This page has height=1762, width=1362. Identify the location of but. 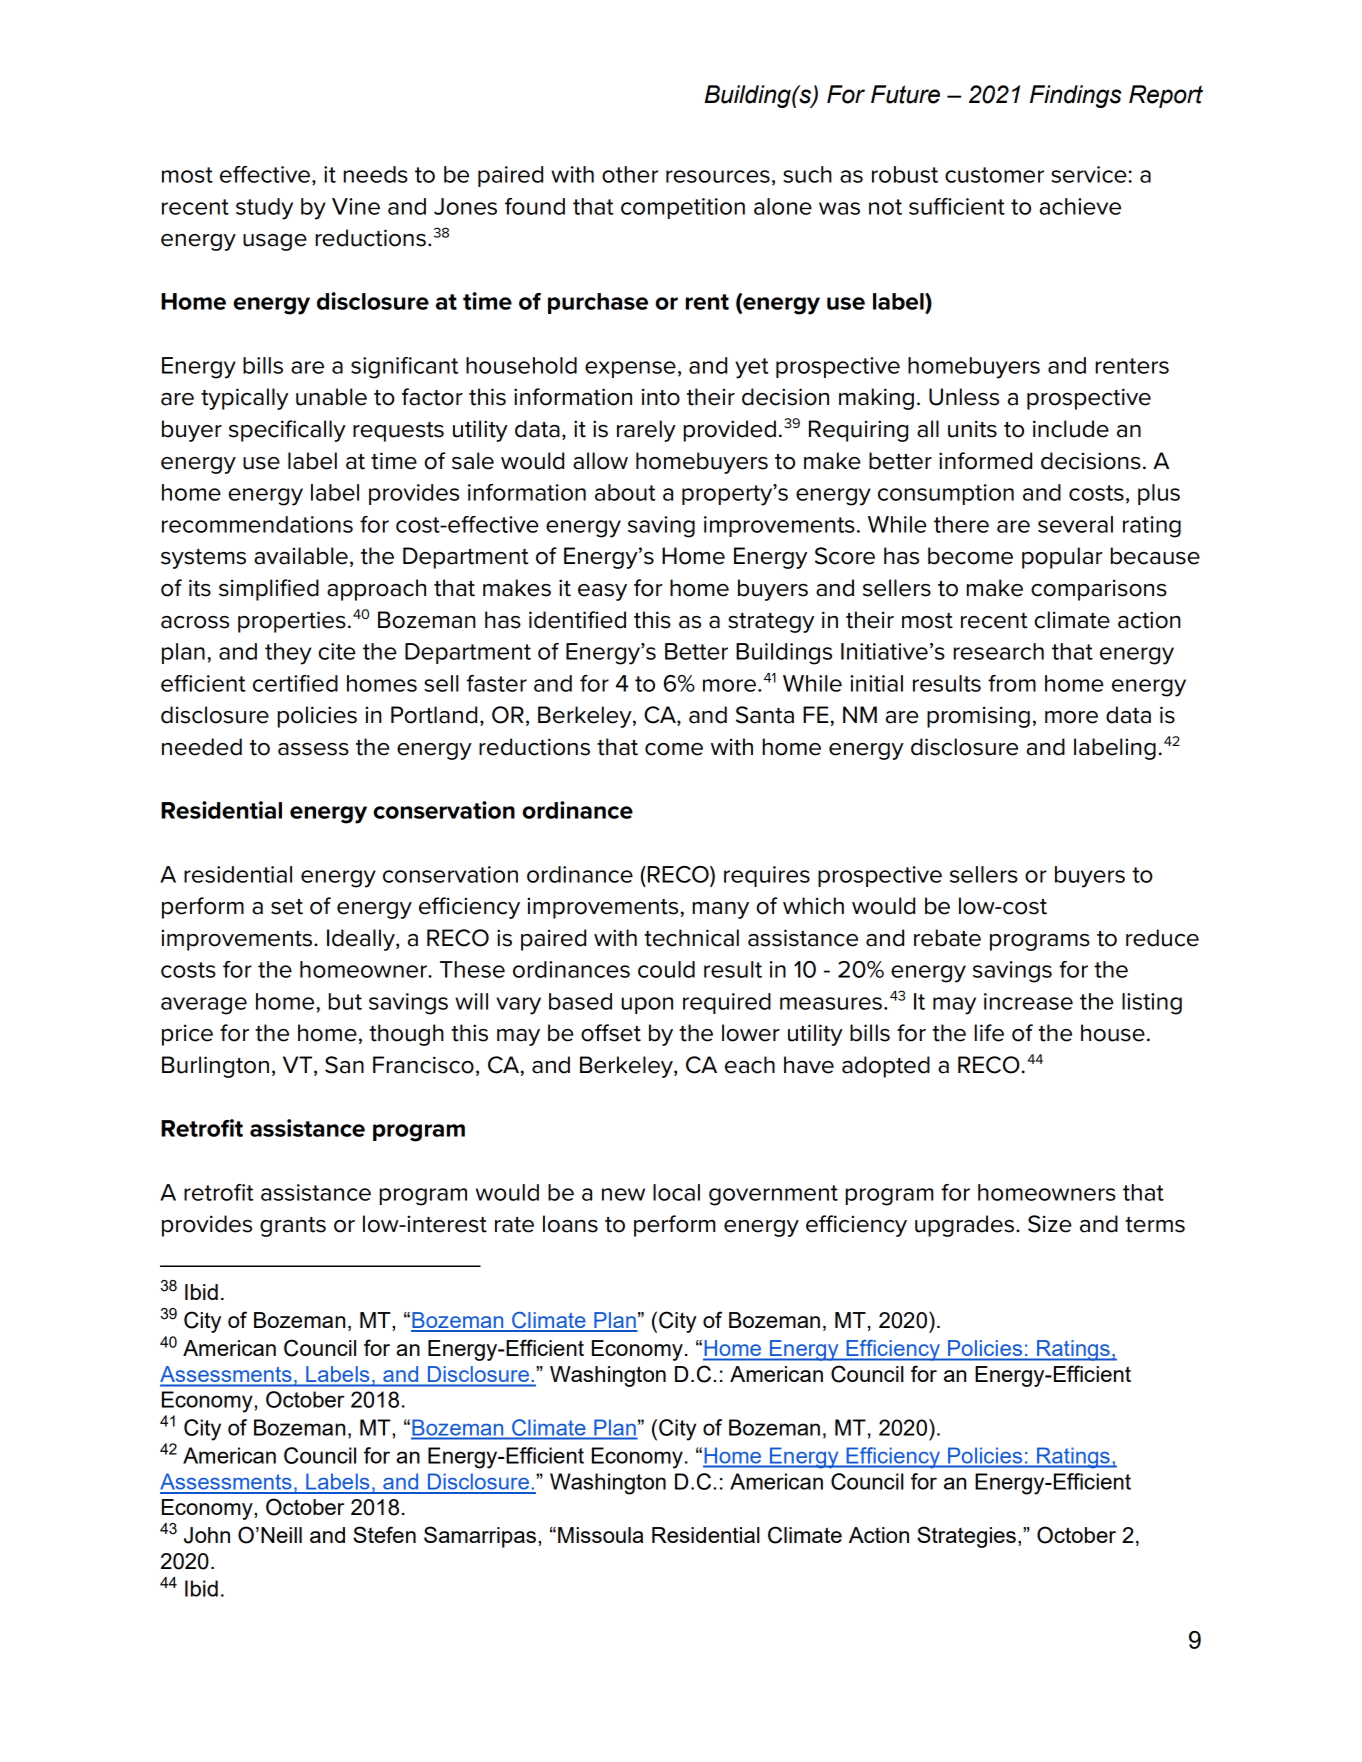
(345, 1001).
